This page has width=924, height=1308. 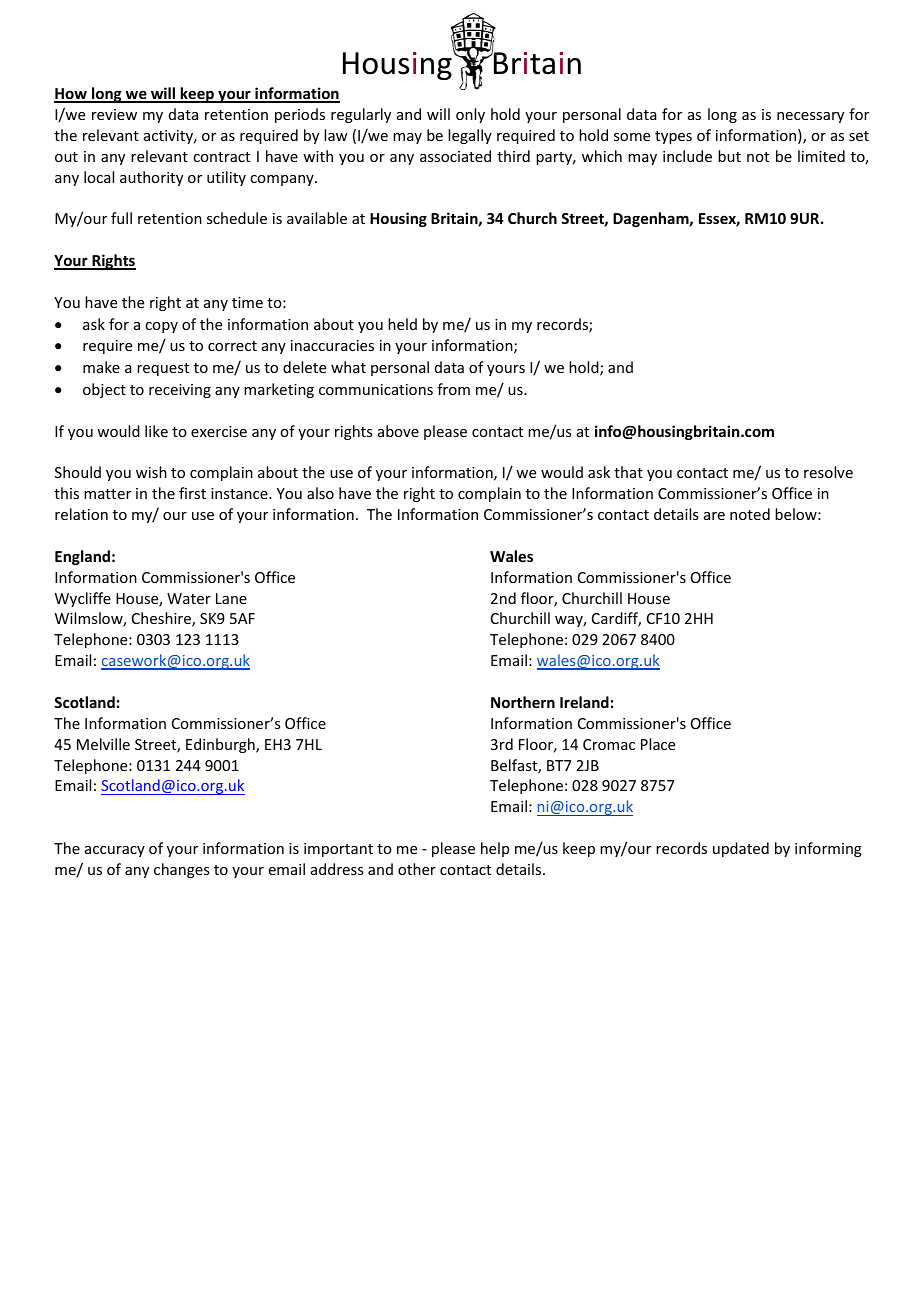 I want to click on from, so click(x=453, y=389).
